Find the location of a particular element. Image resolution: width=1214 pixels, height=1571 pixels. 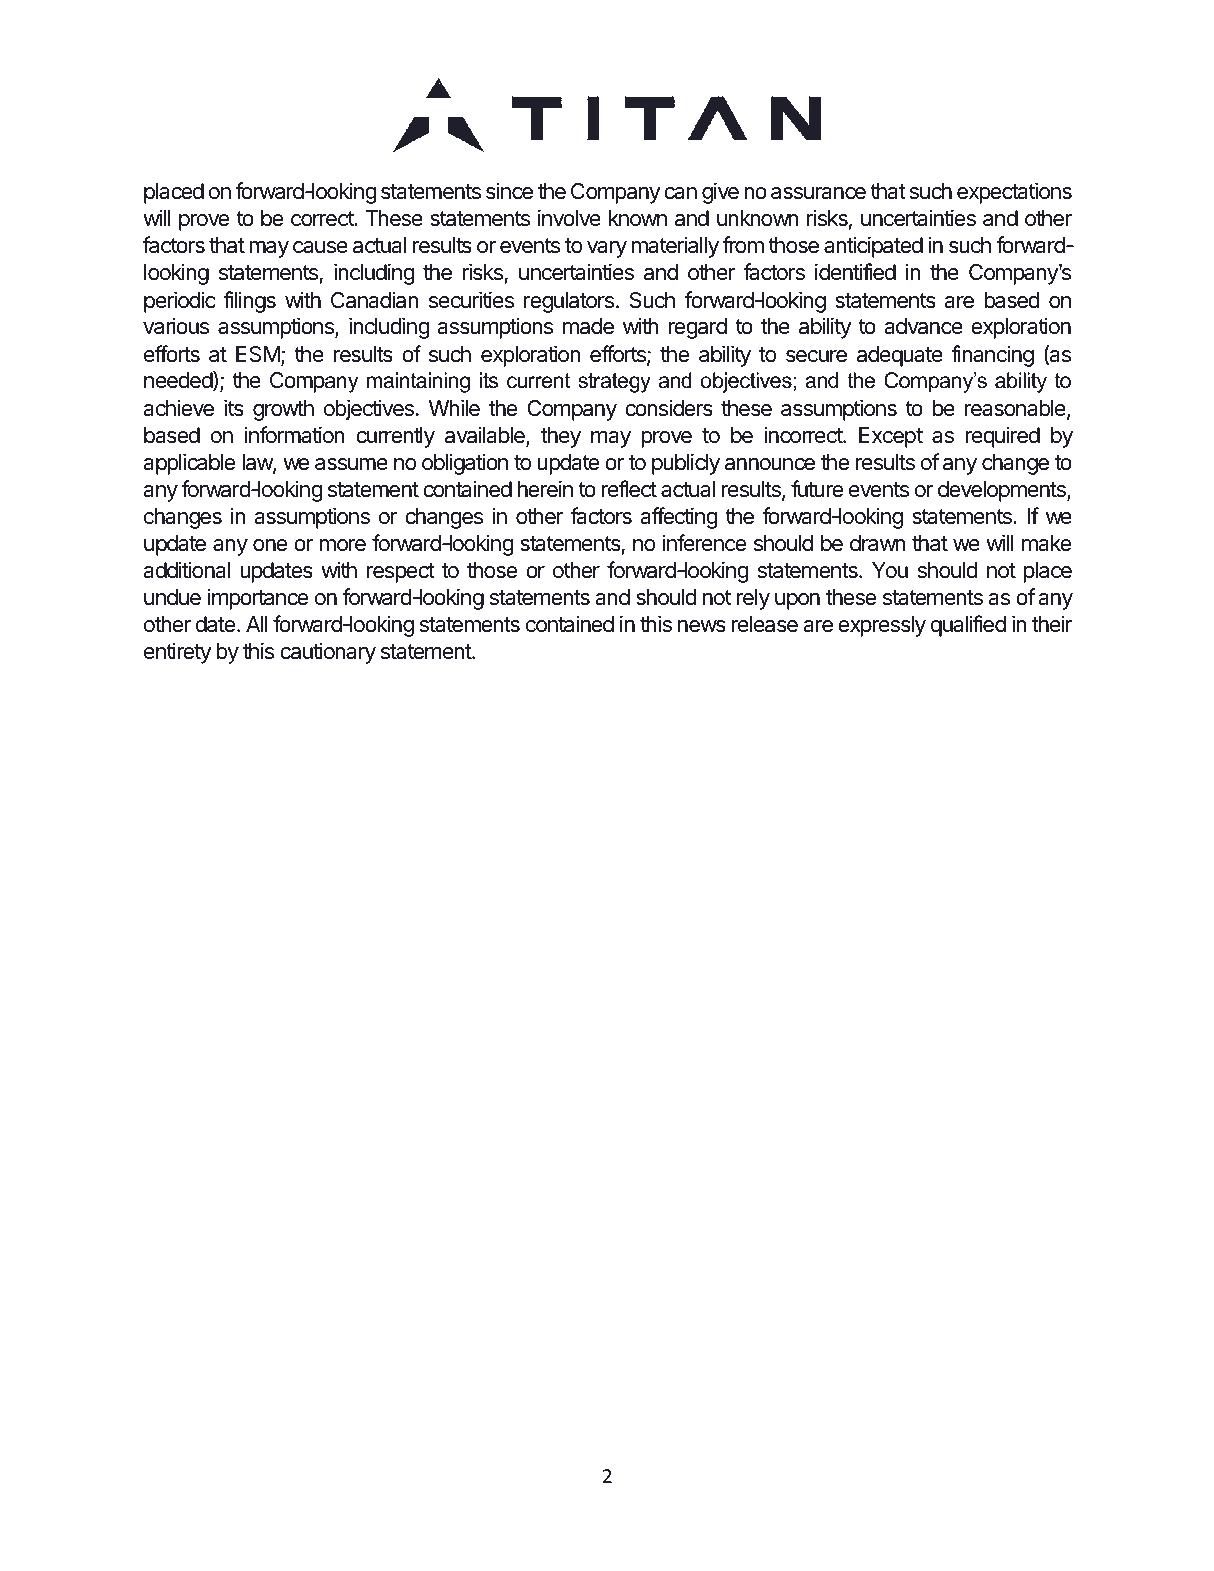

expectations is located at coordinates (1014, 193).
